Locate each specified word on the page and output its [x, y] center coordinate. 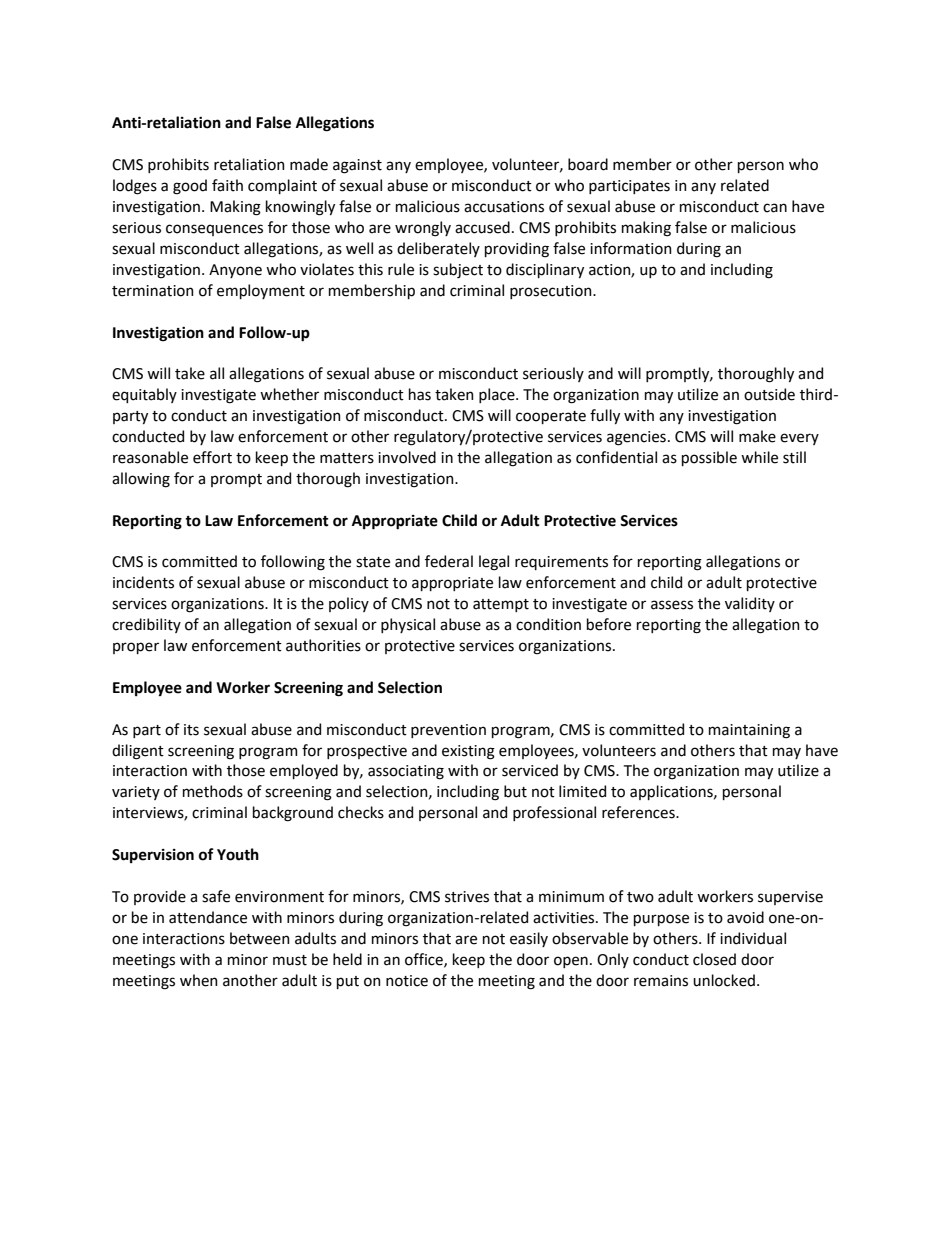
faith [227, 185]
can [775, 208]
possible [709, 458]
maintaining [749, 731]
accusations [504, 207]
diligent [138, 752]
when [199, 980]
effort [212, 457]
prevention [448, 731]
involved [407, 457]
